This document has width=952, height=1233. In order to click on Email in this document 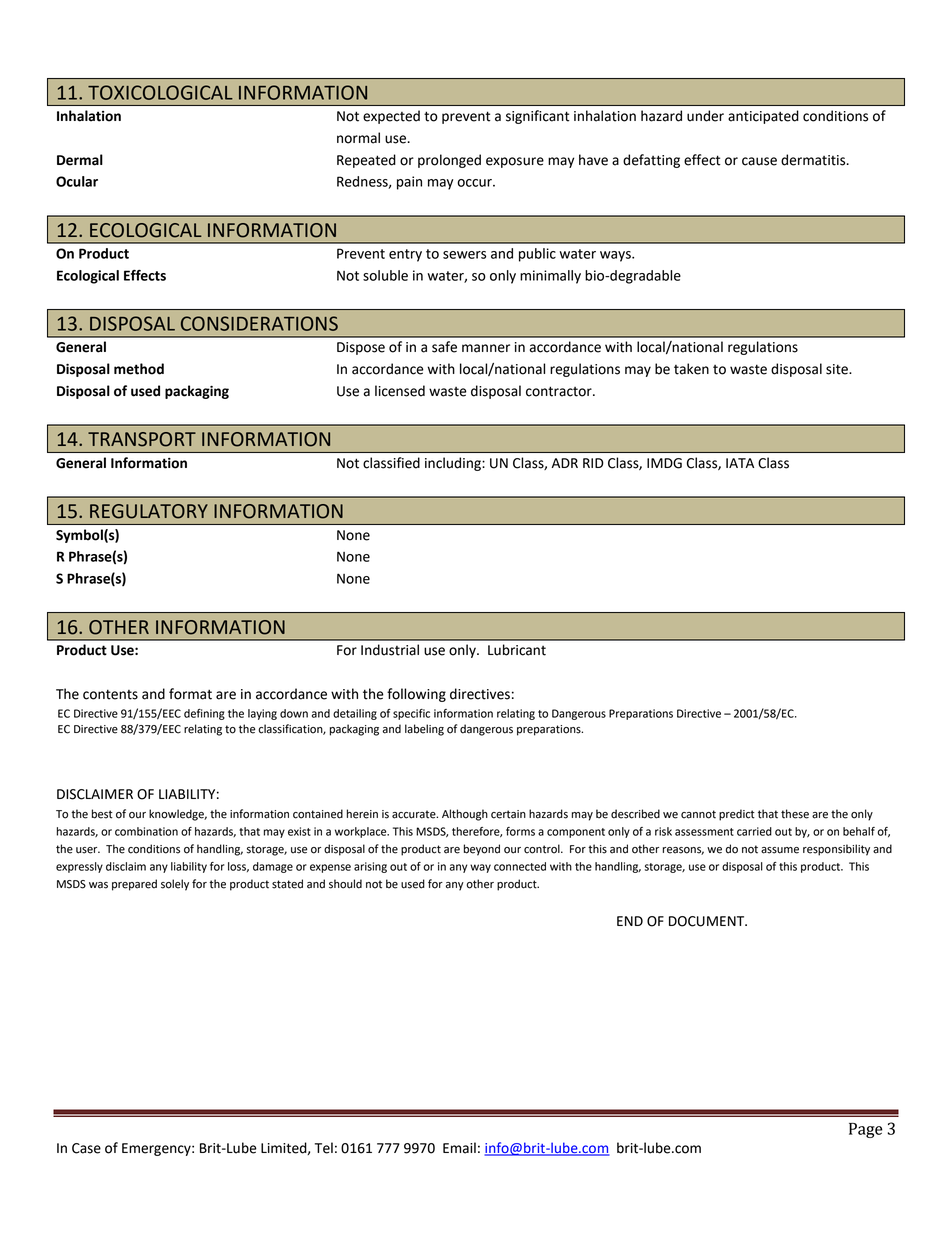, I will do `click(459, 1148)`.
